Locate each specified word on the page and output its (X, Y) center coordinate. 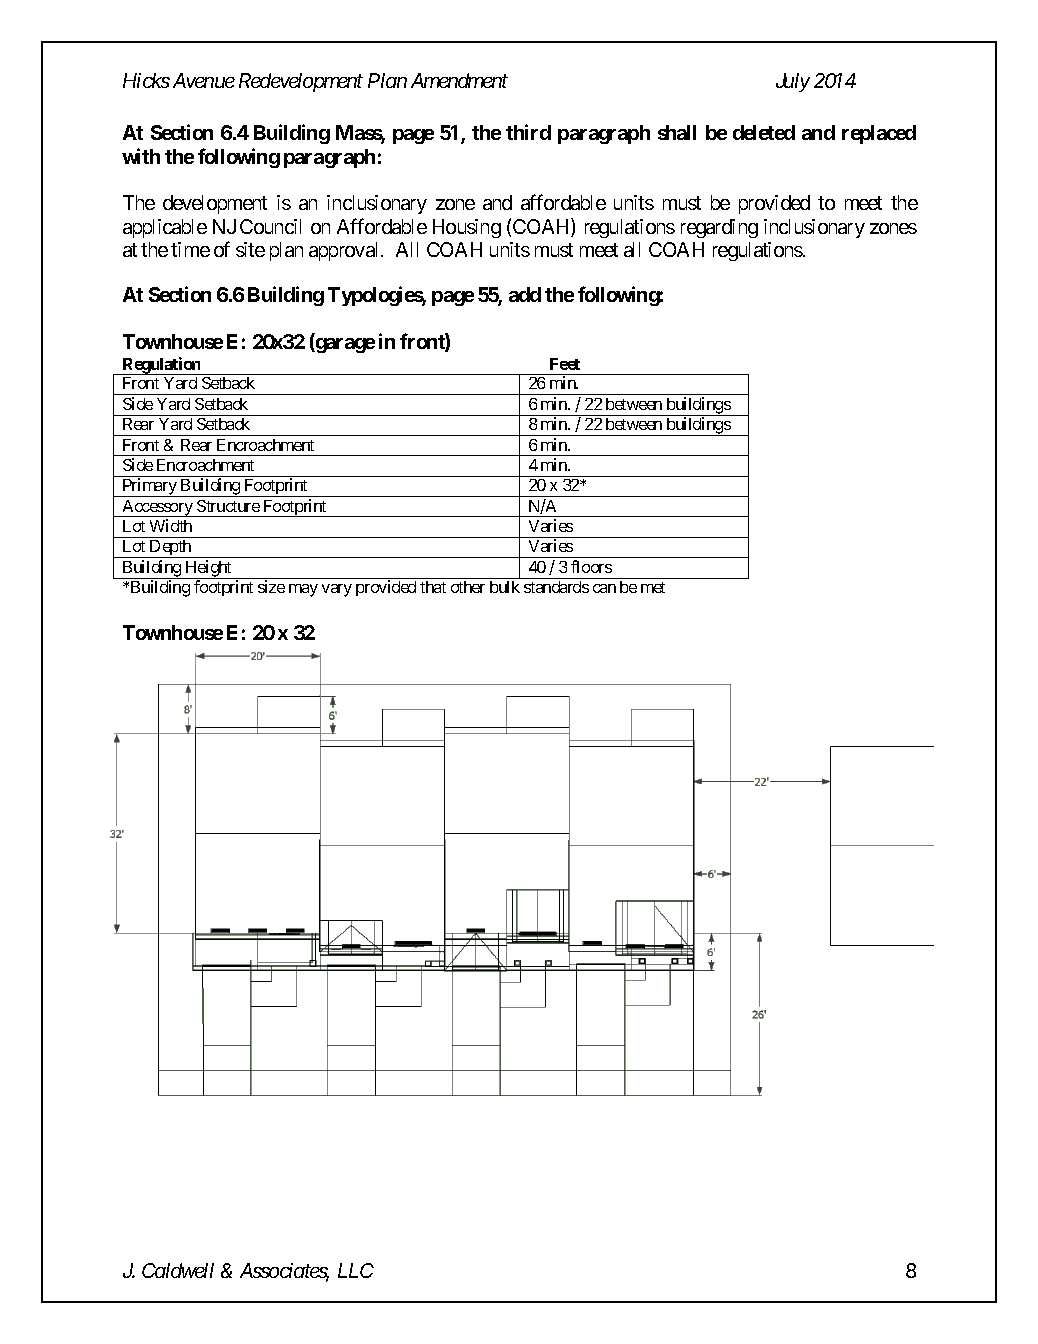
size (271, 586)
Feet (565, 364)
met (653, 587)
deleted (764, 132)
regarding (719, 228)
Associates (284, 1272)
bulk (505, 587)
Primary (149, 487)
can (604, 588)
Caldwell (178, 1270)
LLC (356, 1270)
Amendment (459, 80)
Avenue (204, 80)
